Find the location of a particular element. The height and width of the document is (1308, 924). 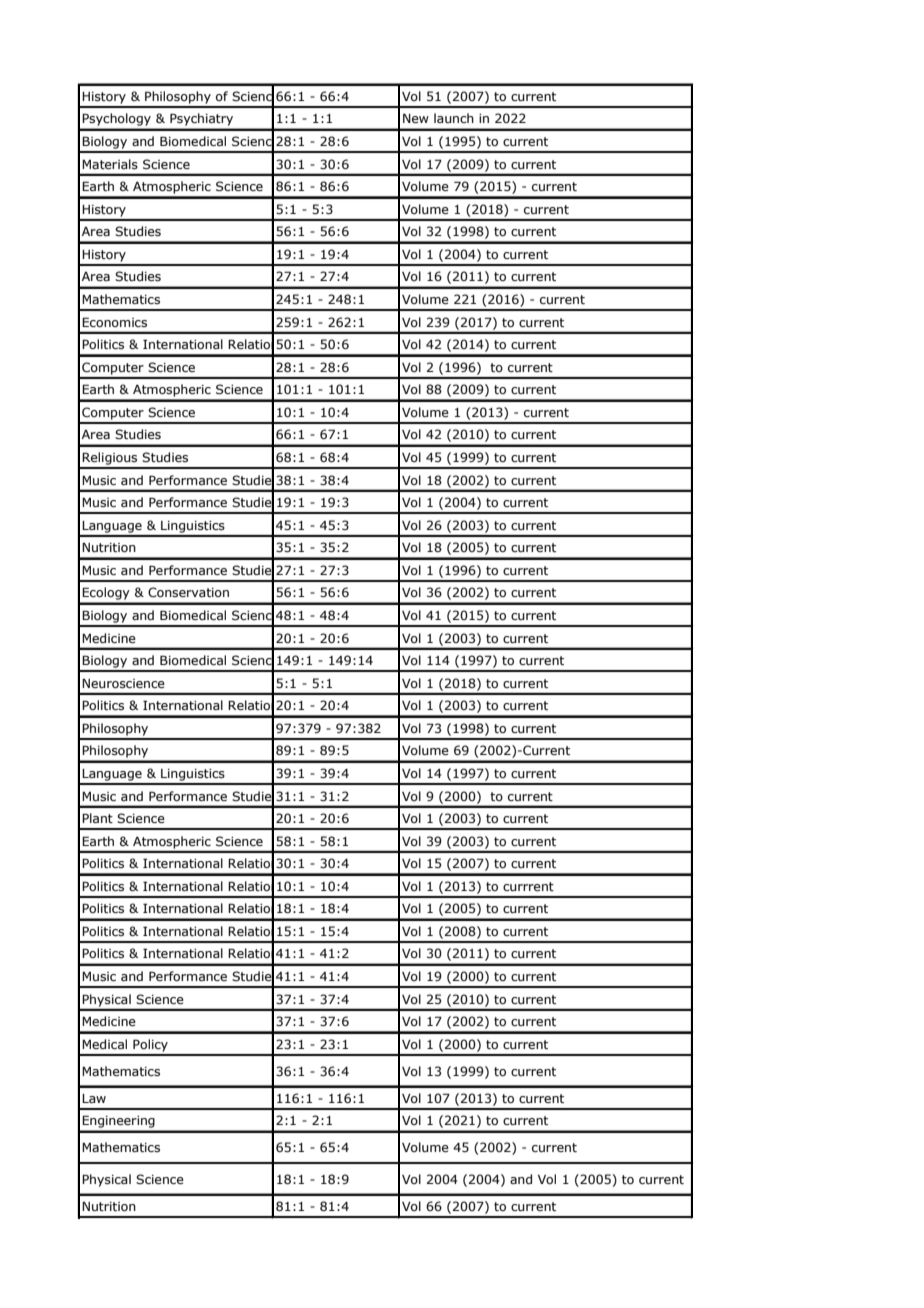

Economics is located at coordinates (114, 322).
